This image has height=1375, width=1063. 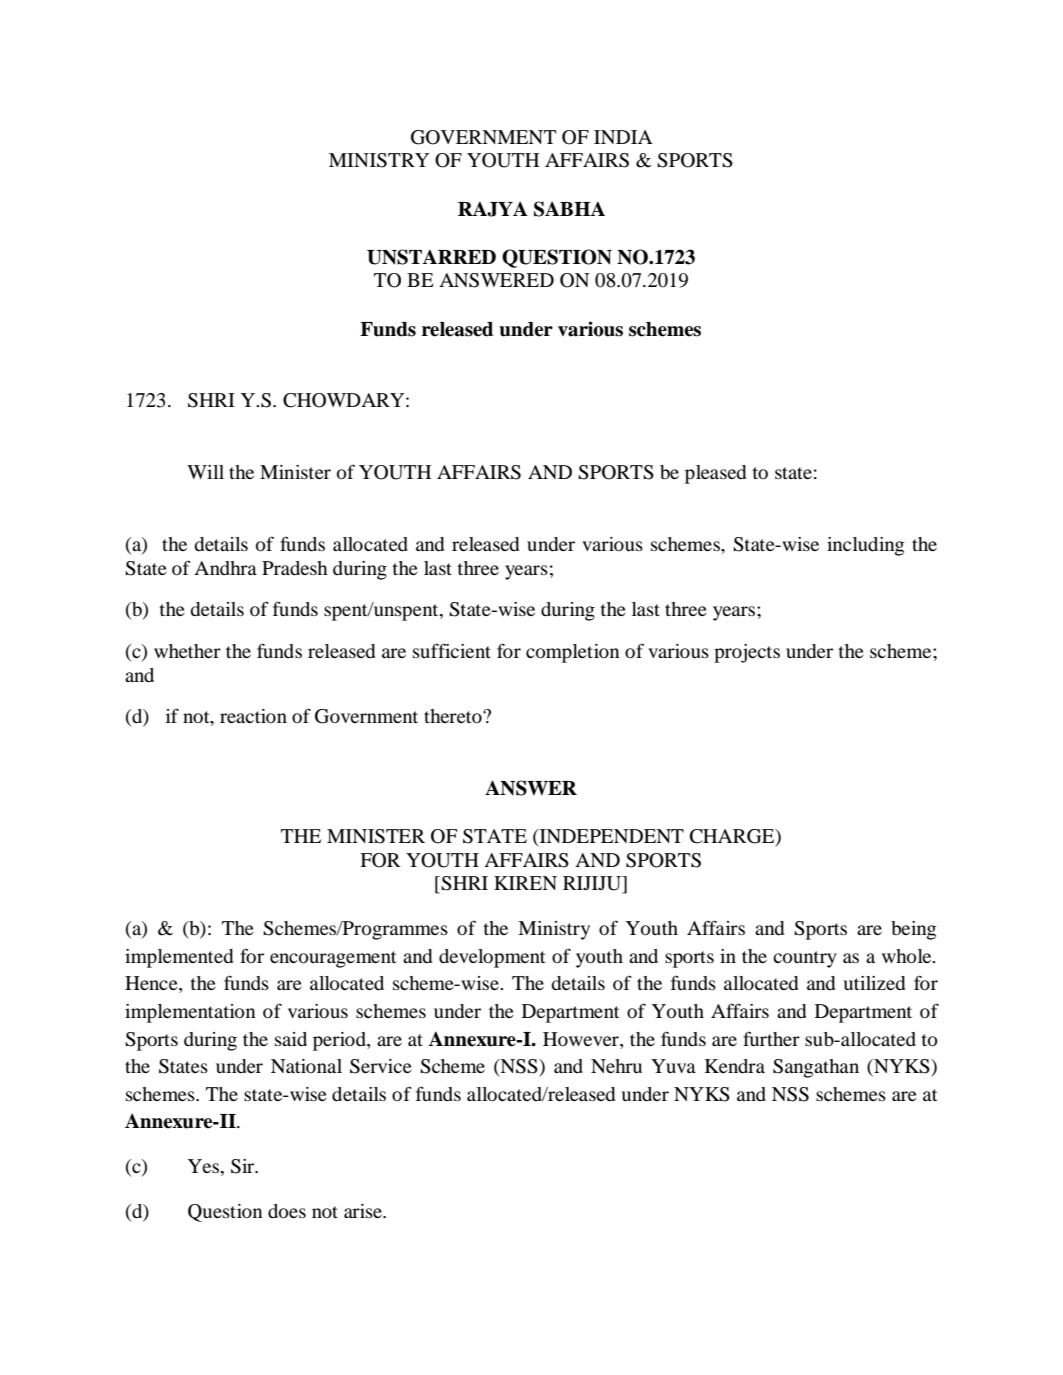 I want to click on SABHA, so click(x=569, y=209).
